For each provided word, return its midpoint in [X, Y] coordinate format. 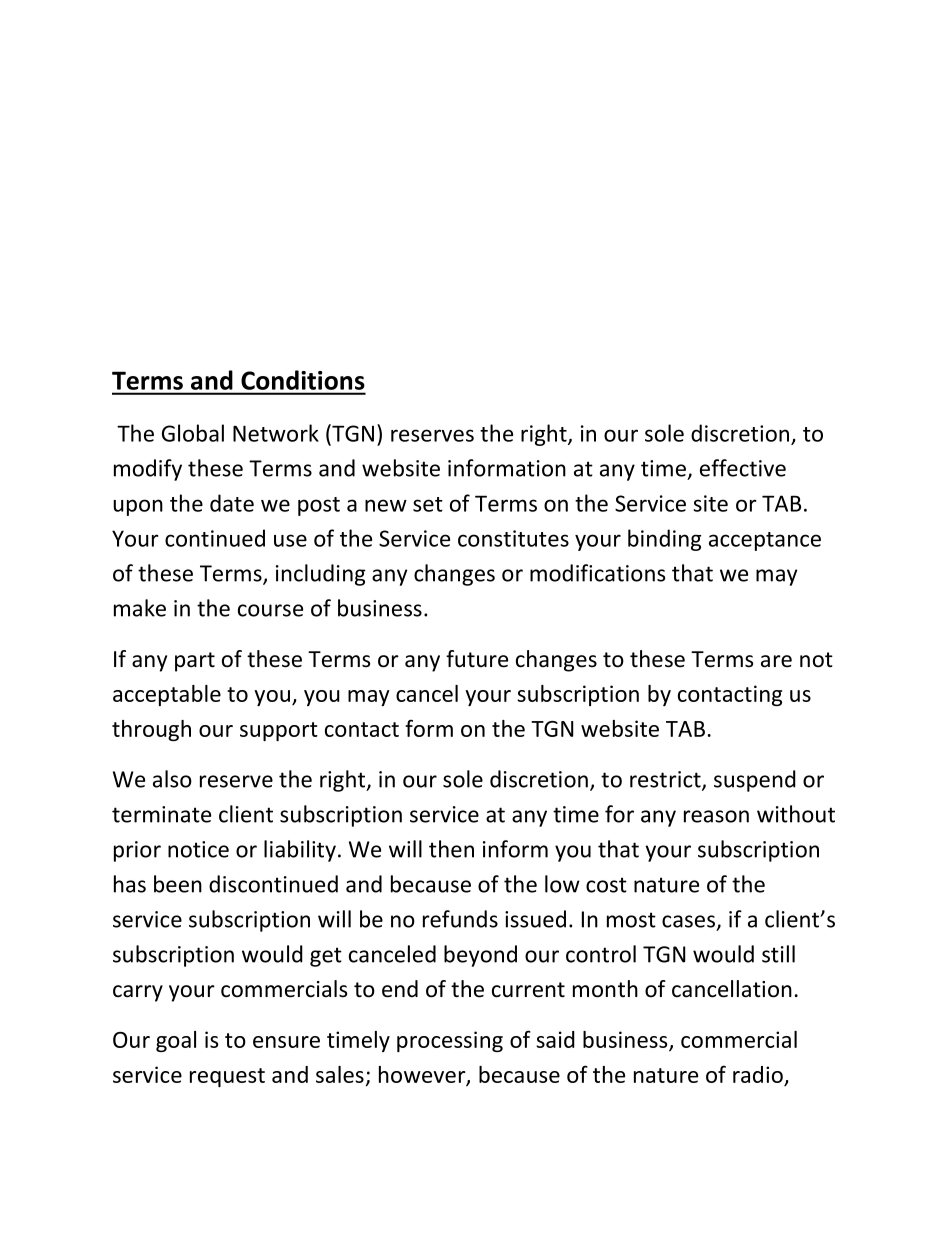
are [776, 661]
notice [198, 849]
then [451, 849]
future [477, 659]
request [227, 1077]
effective [743, 468]
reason [716, 816]
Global [193, 433]
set [428, 504]
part [195, 662]
